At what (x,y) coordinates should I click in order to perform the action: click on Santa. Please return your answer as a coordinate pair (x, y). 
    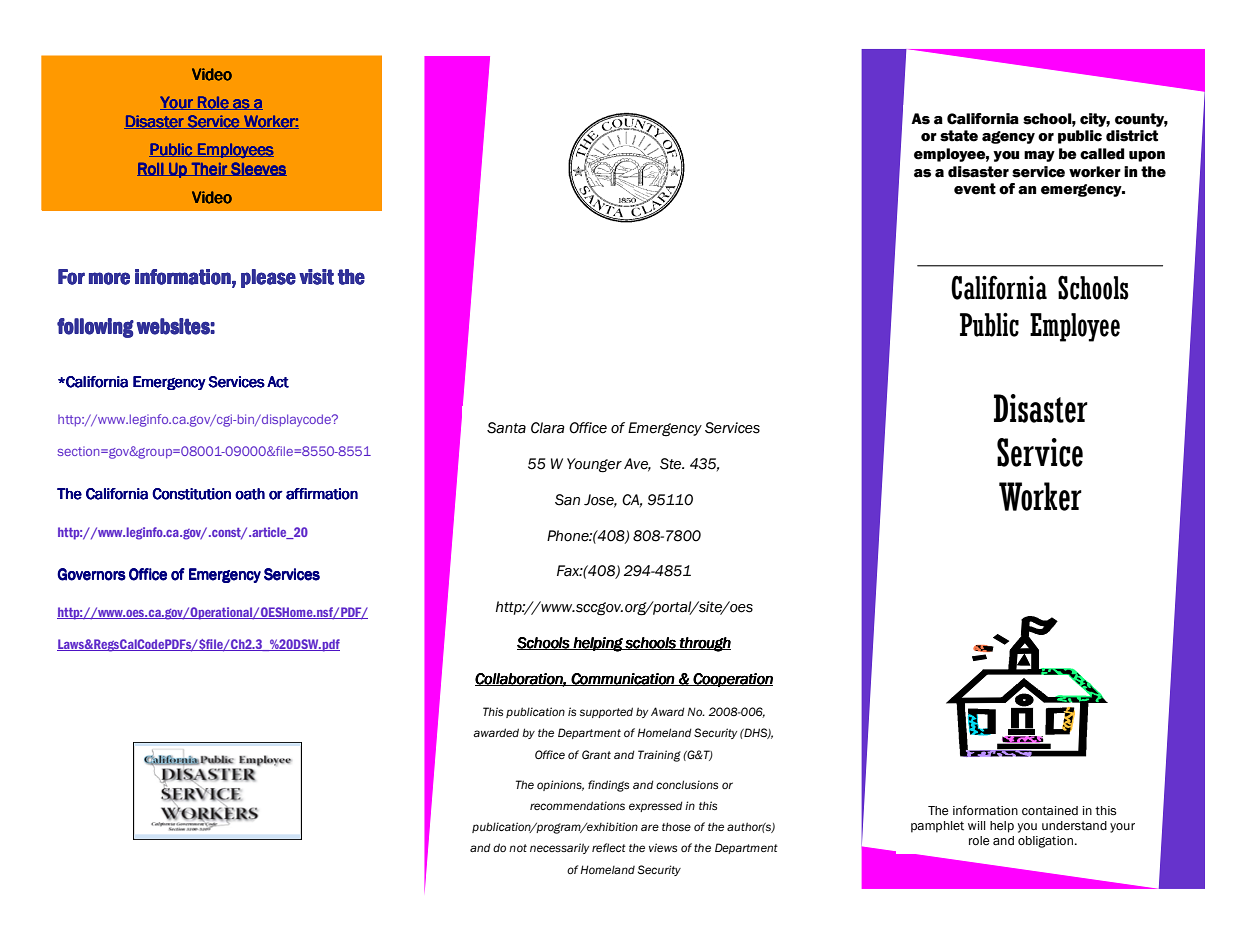
    Looking at the image, I should click on (506, 428).
